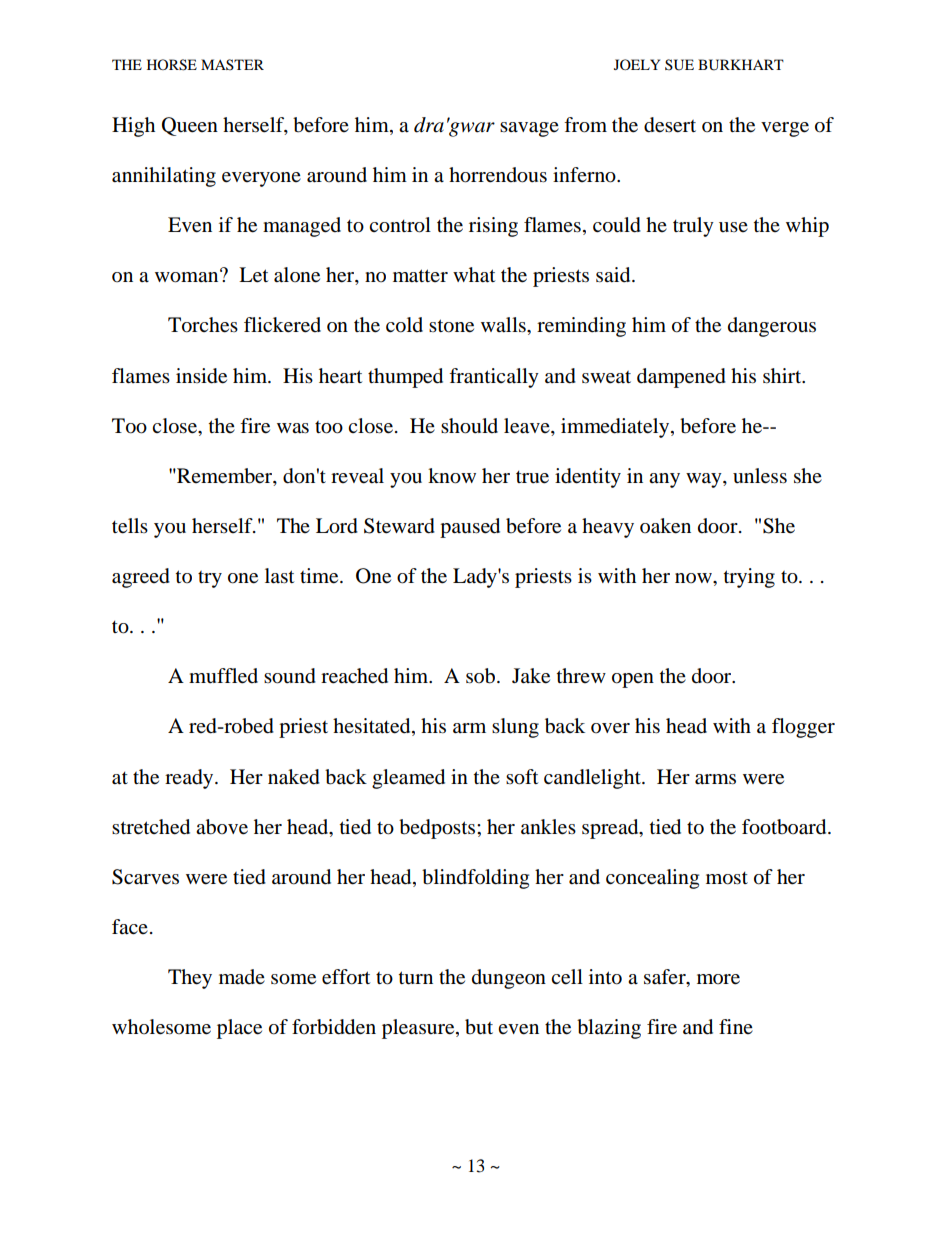 Image resolution: width=952 pixels, height=1233 pixels. I want to click on They, so click(190, 979).
